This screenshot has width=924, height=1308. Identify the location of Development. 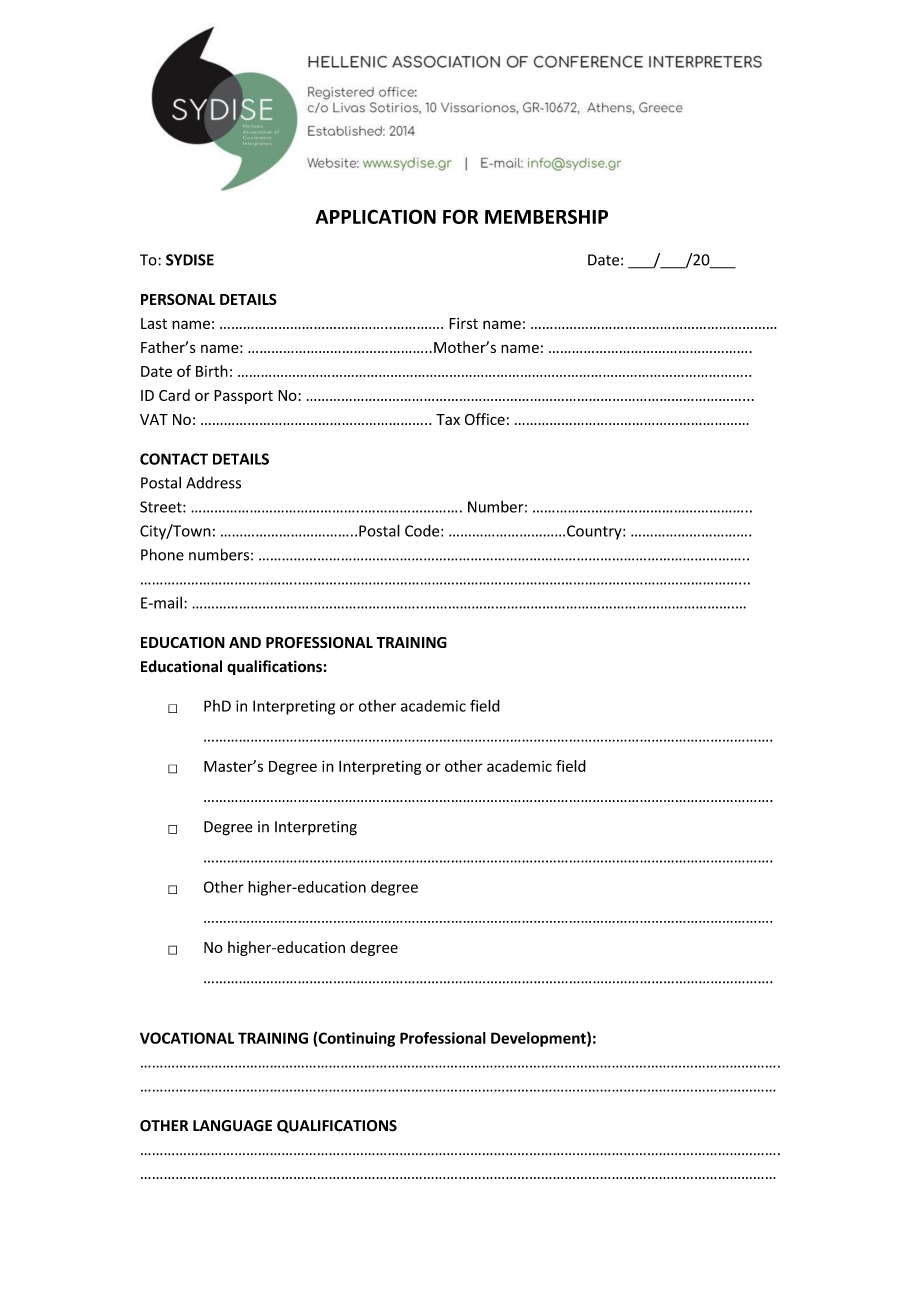
(539, 1039).
